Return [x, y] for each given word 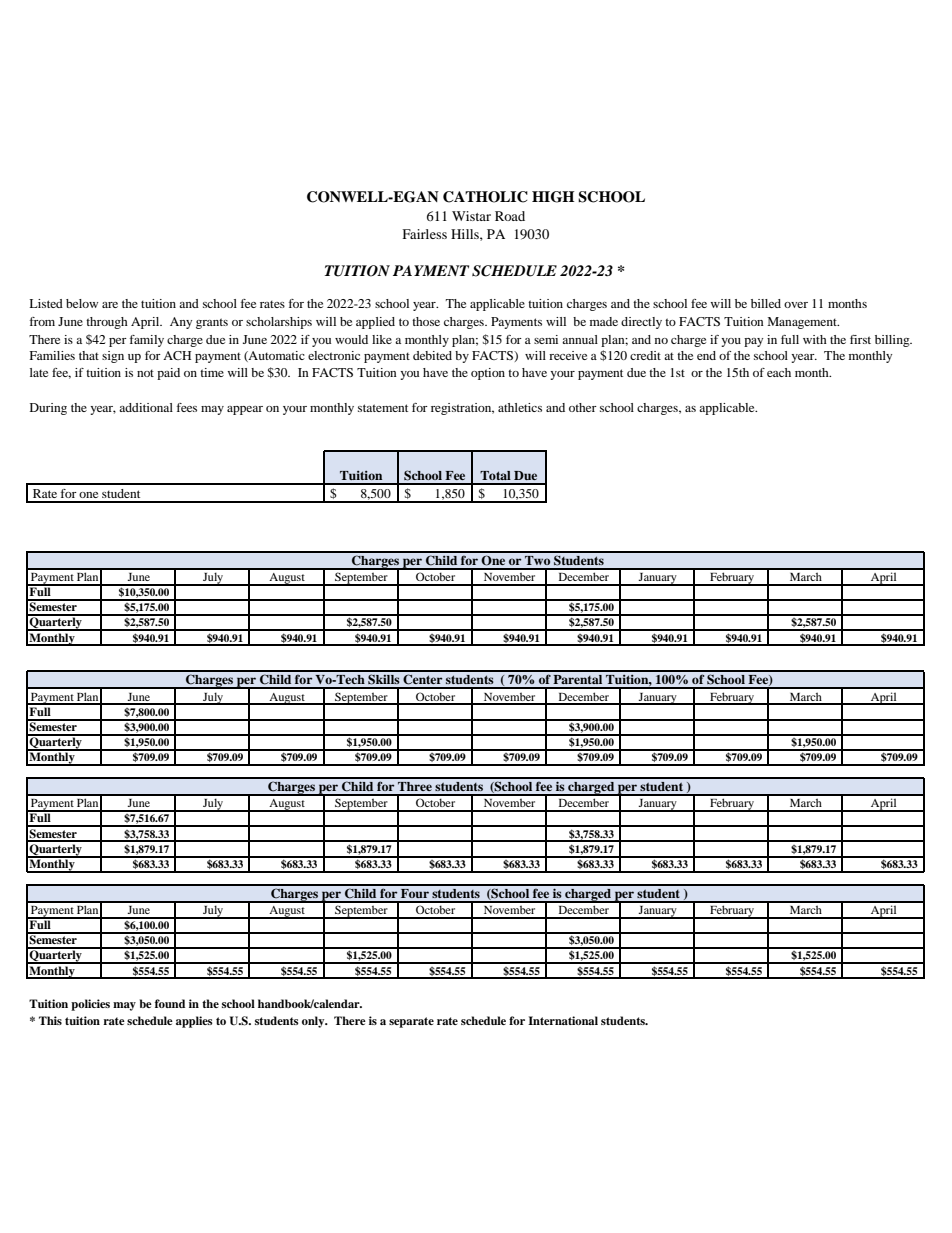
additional [146, 407]
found [170, 1003]
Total [495, 475]
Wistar [471, 216]
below [82, 303]
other [583, 407]
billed [766, 303]
